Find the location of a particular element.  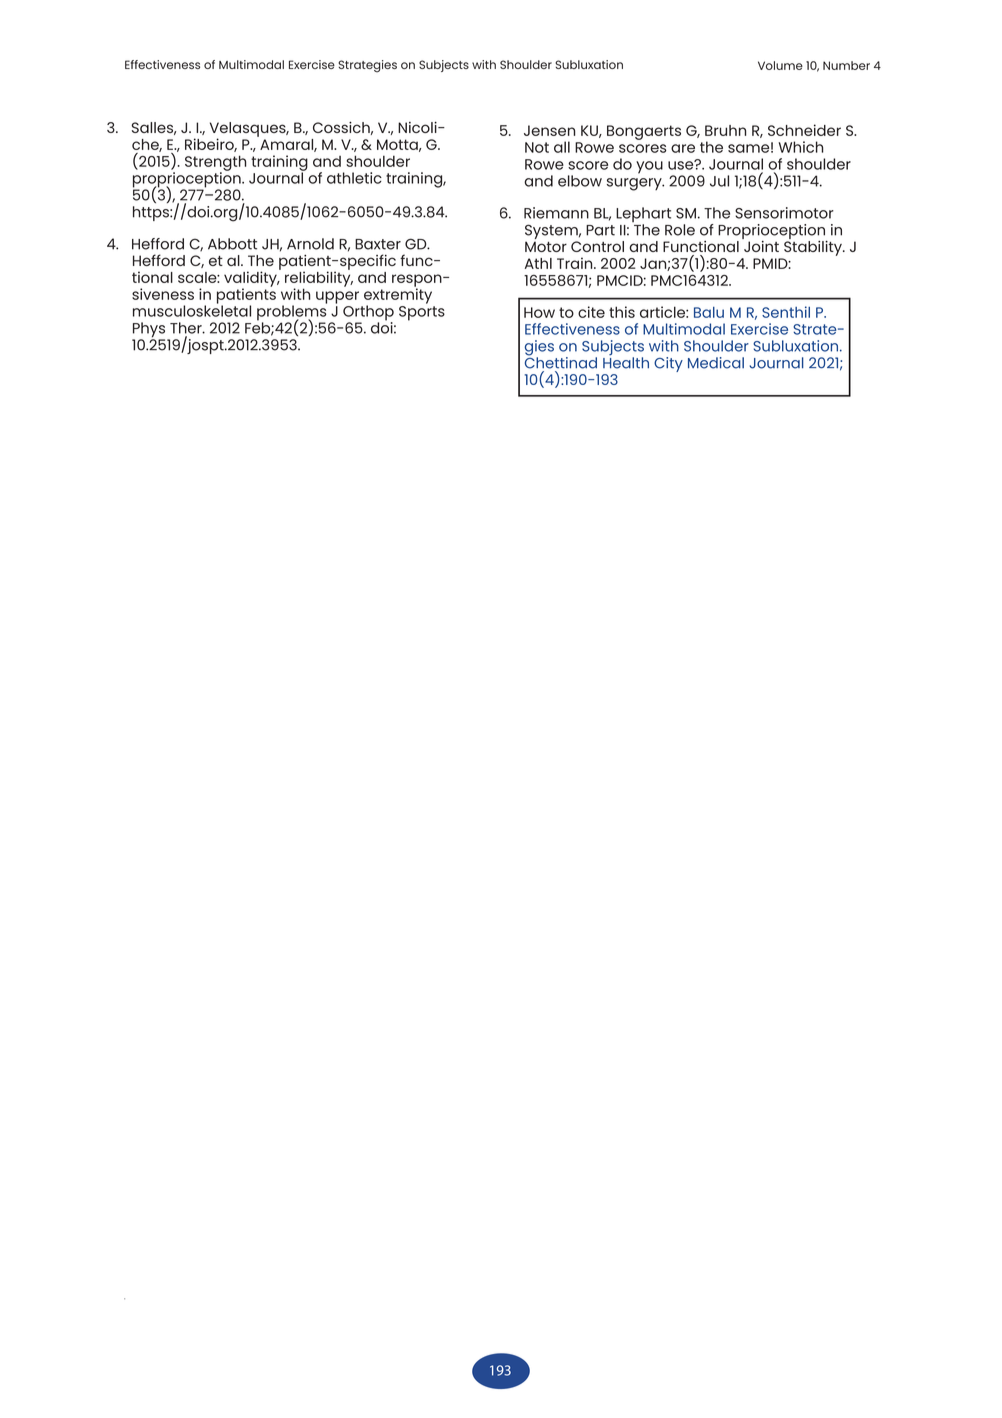

Number is located at coordinates (846, 65).
